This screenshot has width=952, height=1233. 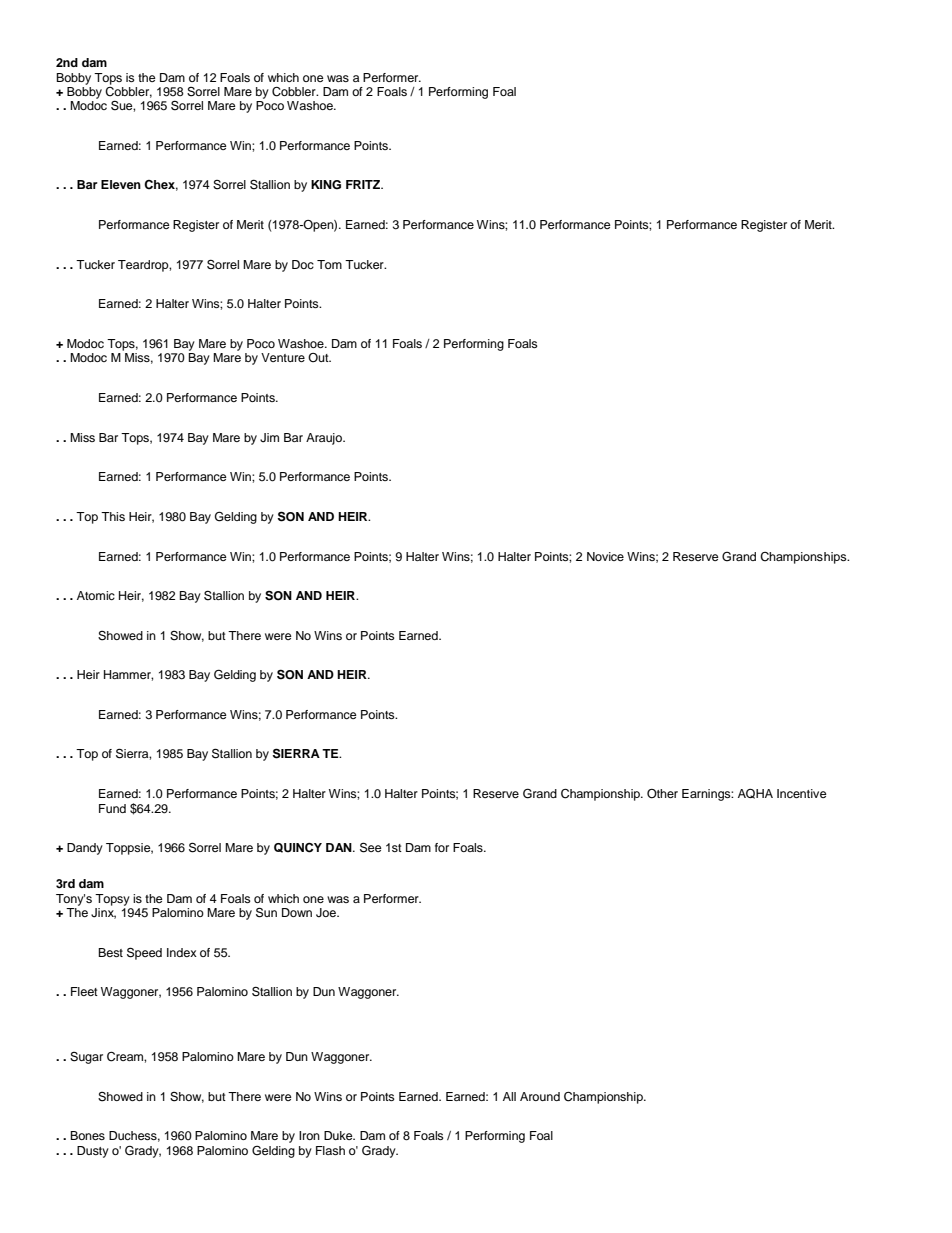 I want to click on Incentive, so click(x=802, y=793).
